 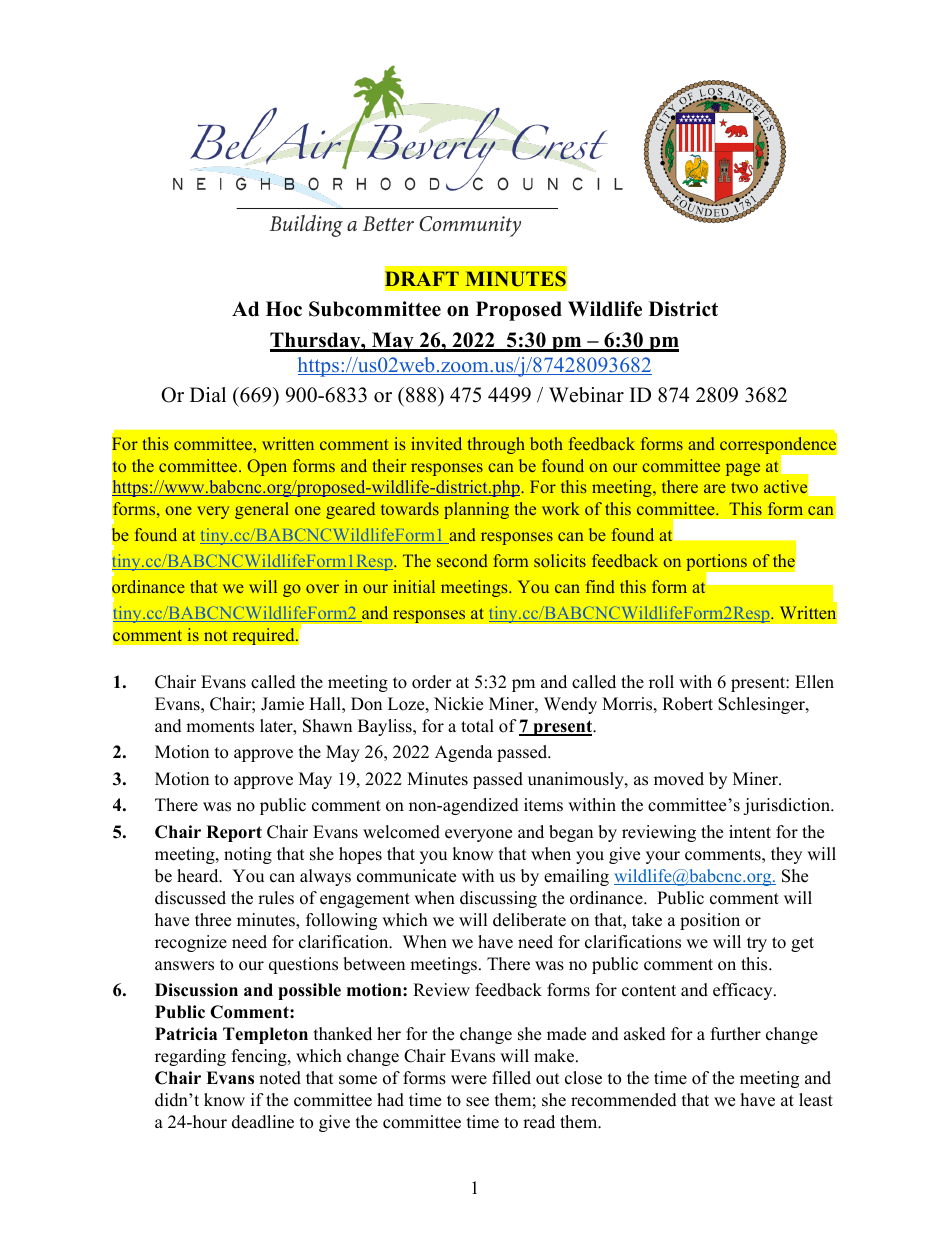 I want to click on Webinar, so click(x=586, y=395).
